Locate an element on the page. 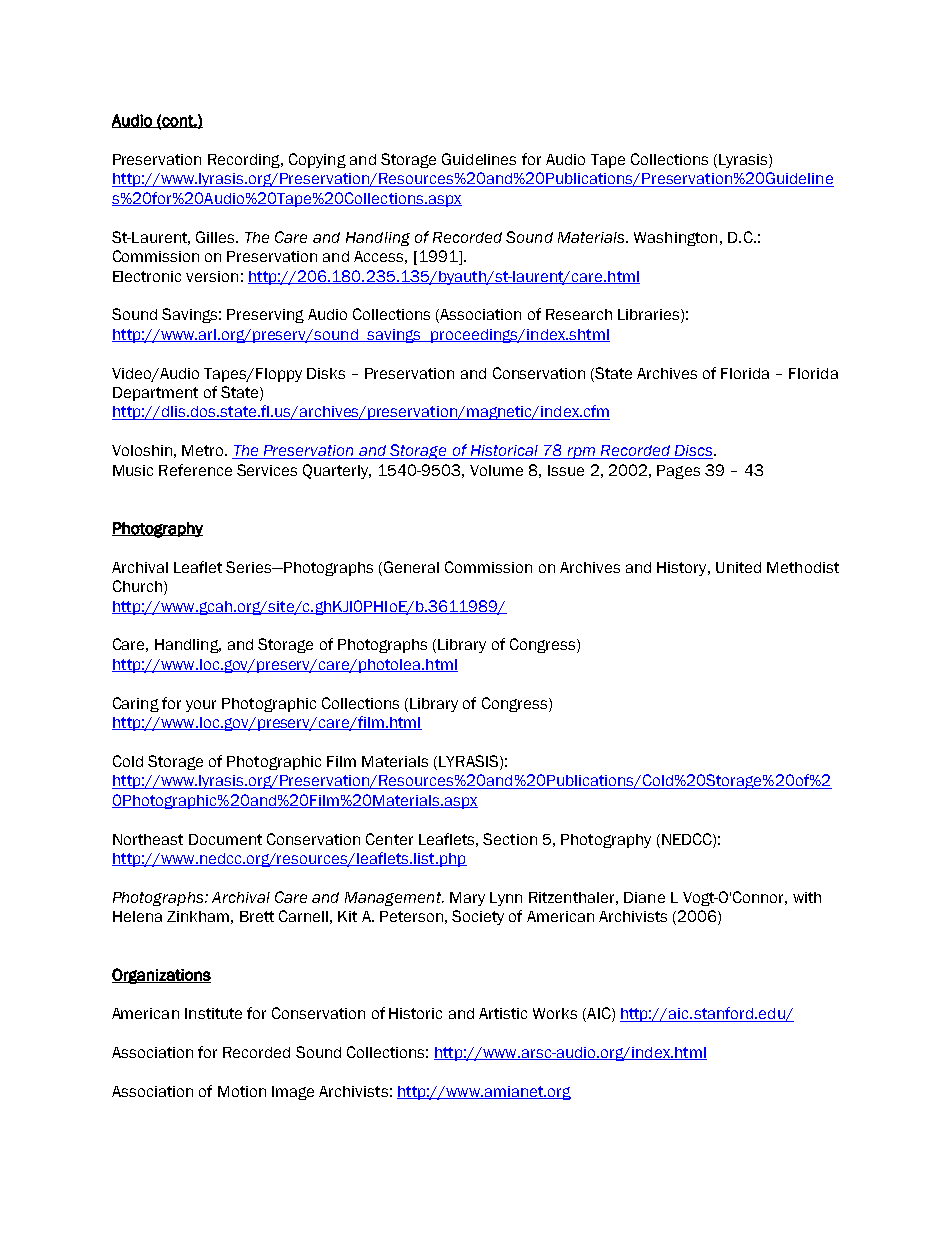 The height and width of the image is (1233, 952). Church is located at coordinates (137, 586).
